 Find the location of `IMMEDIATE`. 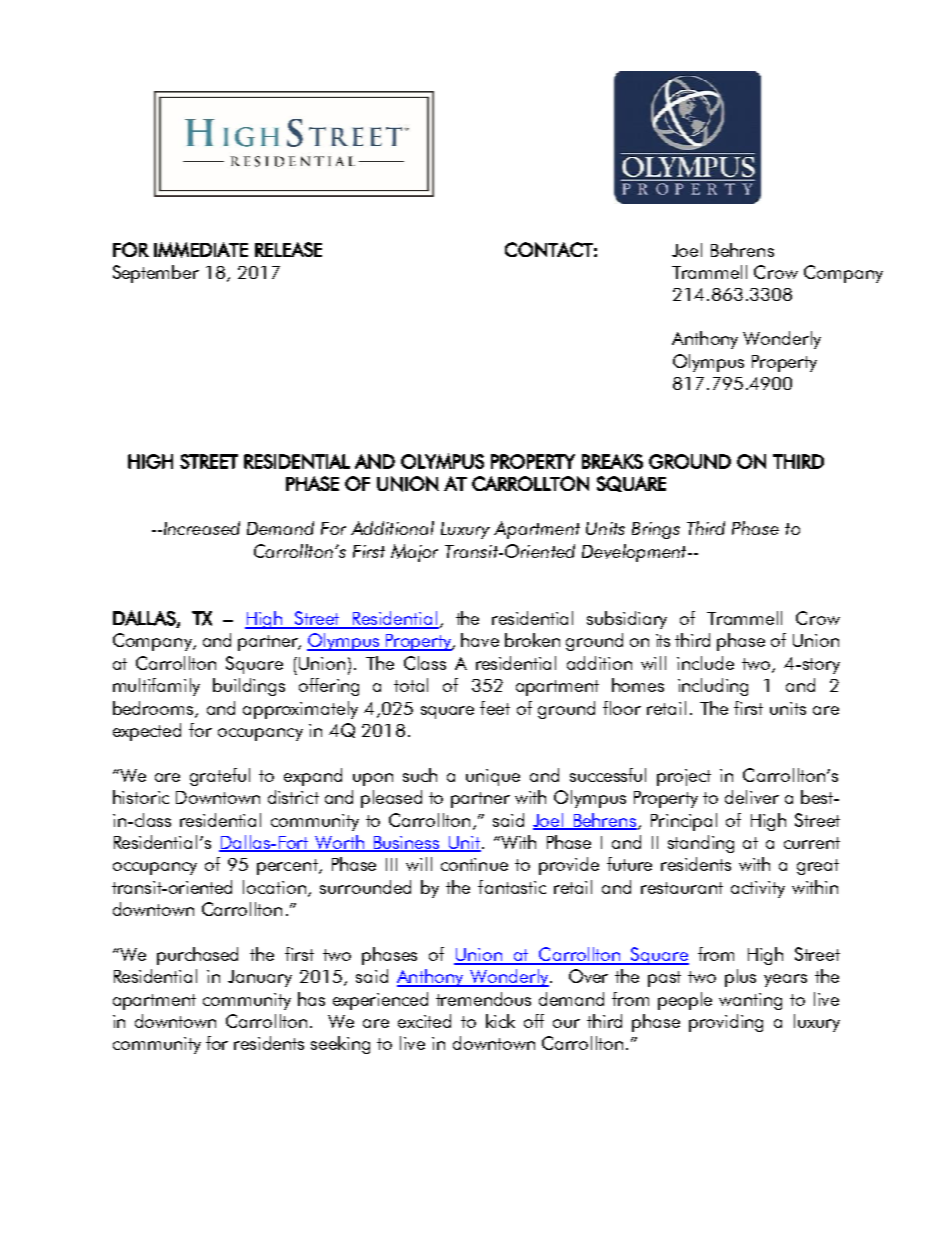

IMMEDIATE is located at coordinates (201, 250).
